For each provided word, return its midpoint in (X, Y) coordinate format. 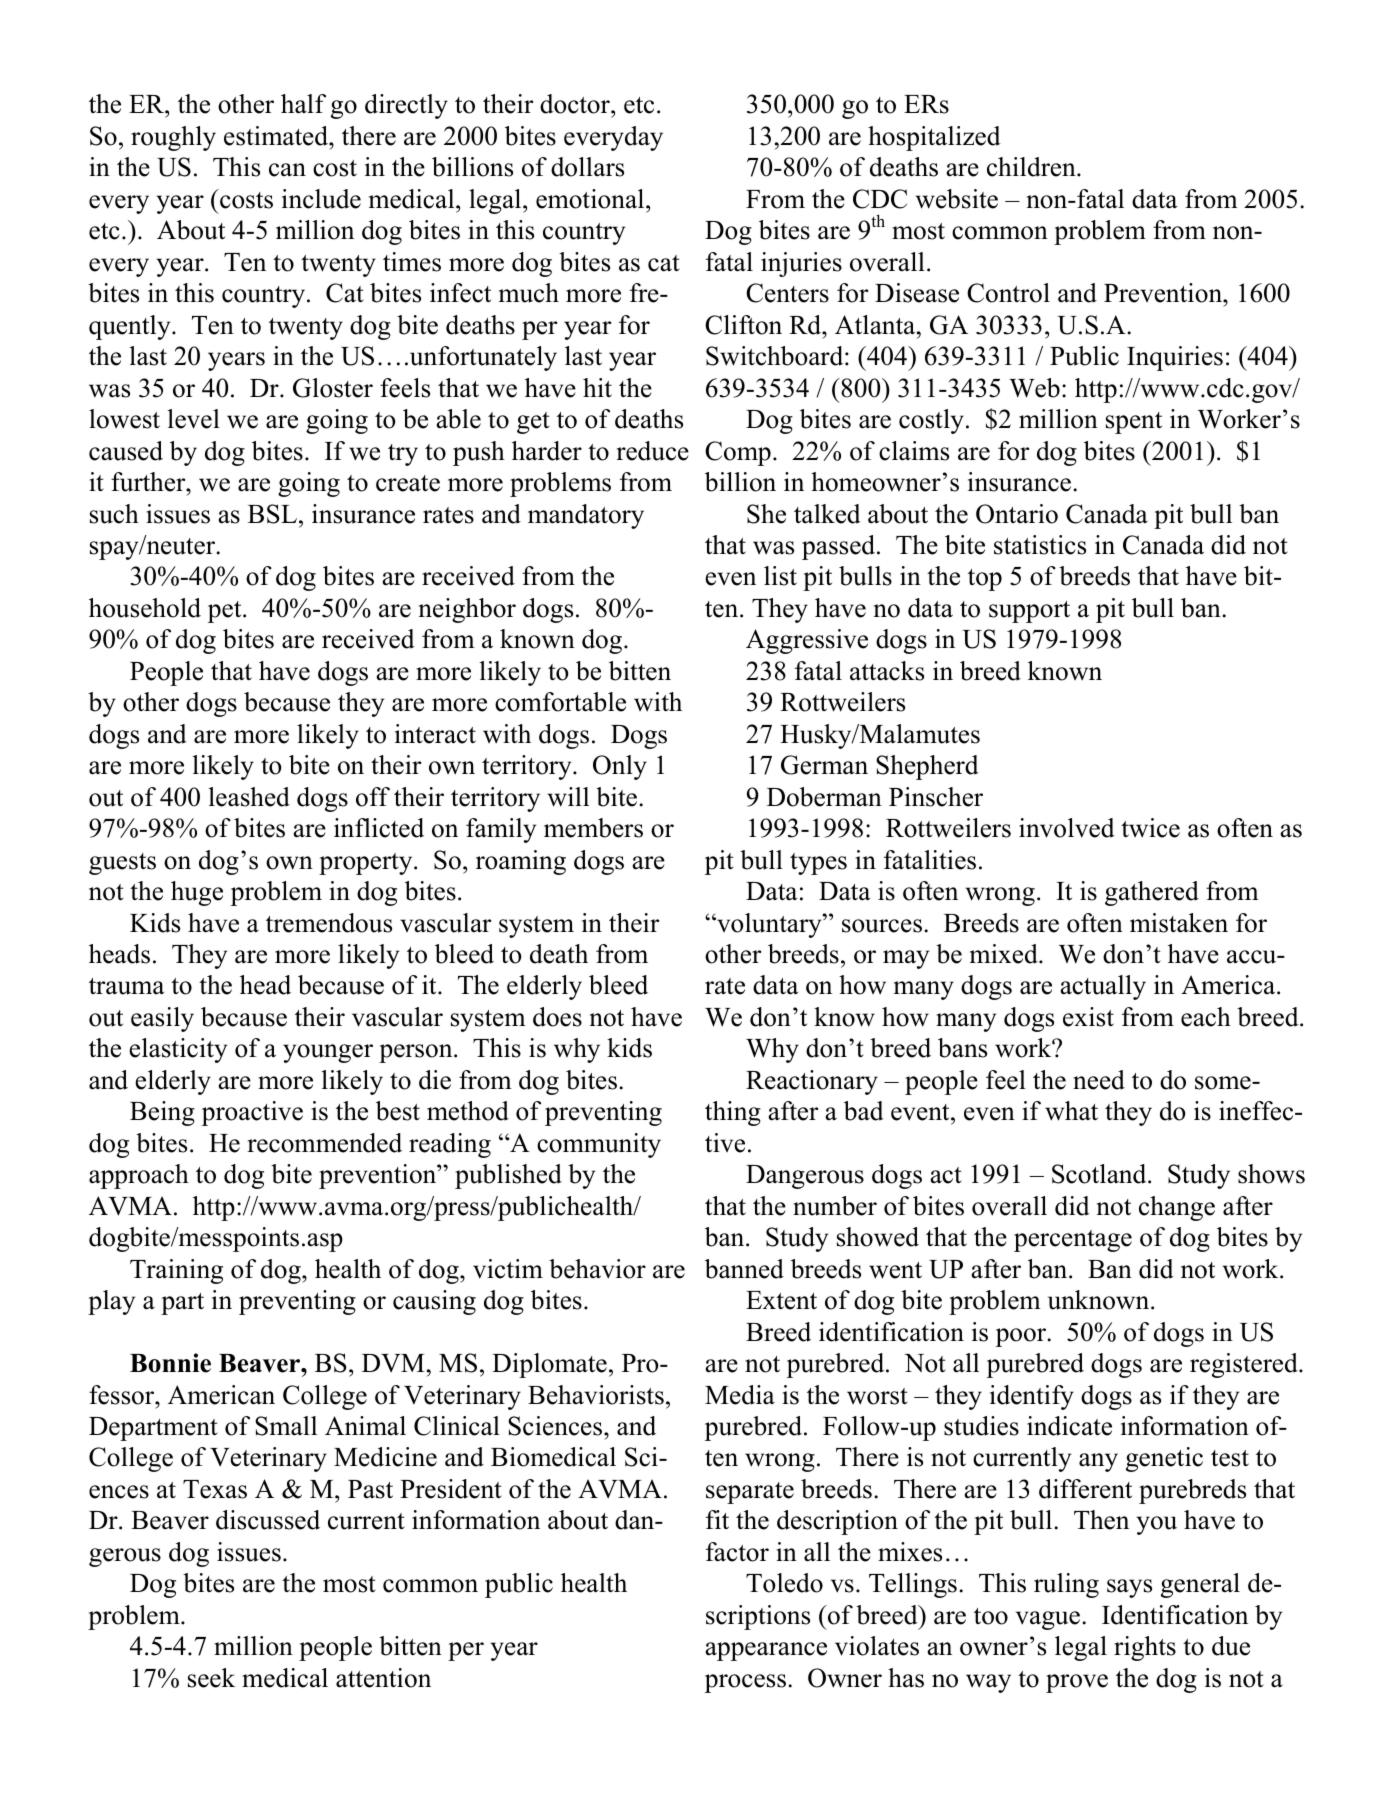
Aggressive (807, 641)
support (1029, 612)
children (1032, 167)
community (599, 1145)
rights (1145, 1648)
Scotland (1100, 1174)
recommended (324, 1143)
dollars (587, 167)
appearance (766, 1651)
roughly (173, 138)
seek (211, 1678)
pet (226, 612)
